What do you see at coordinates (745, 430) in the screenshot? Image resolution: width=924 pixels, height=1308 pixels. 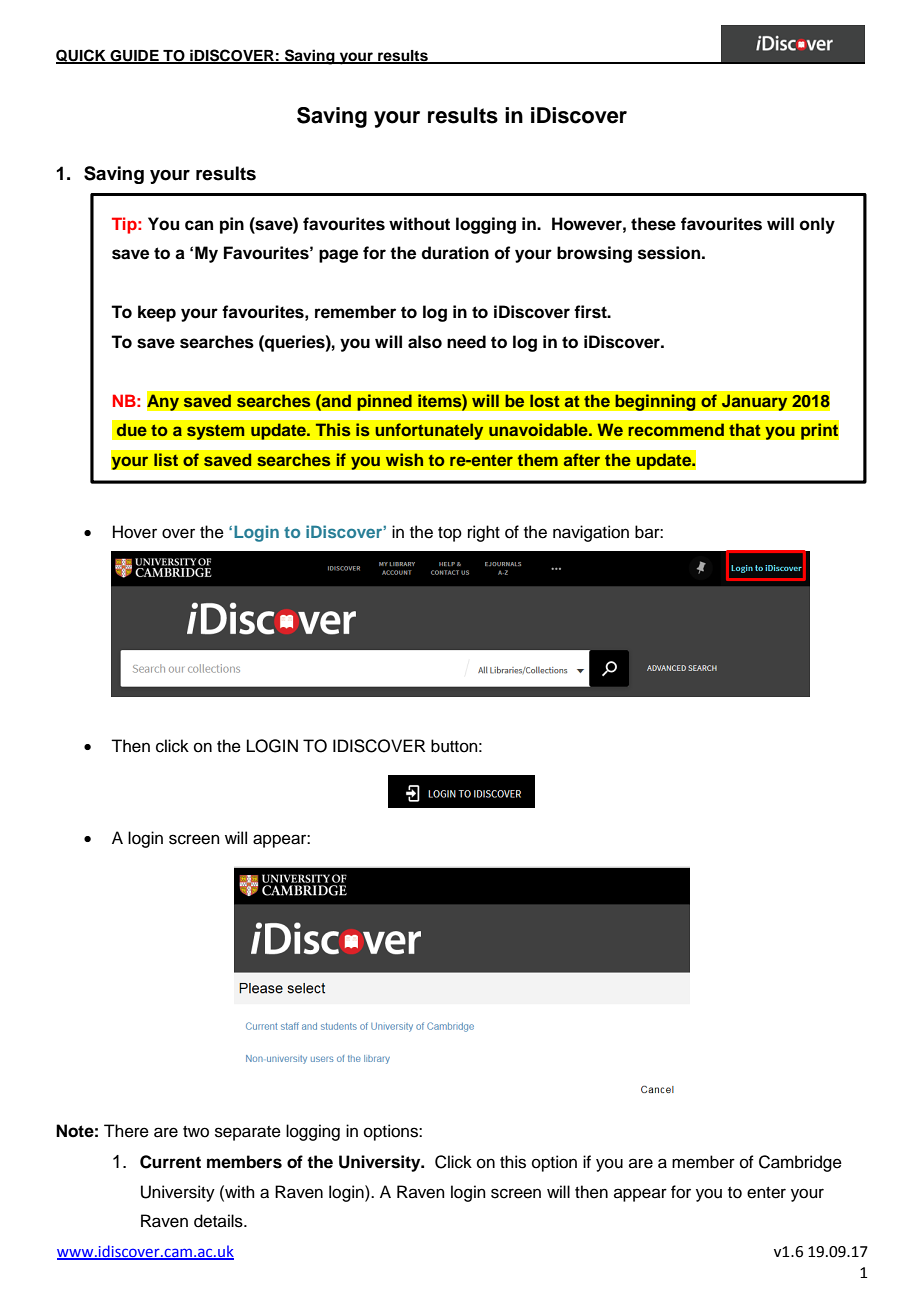 I see `that` at bounding box center [745, 430].
